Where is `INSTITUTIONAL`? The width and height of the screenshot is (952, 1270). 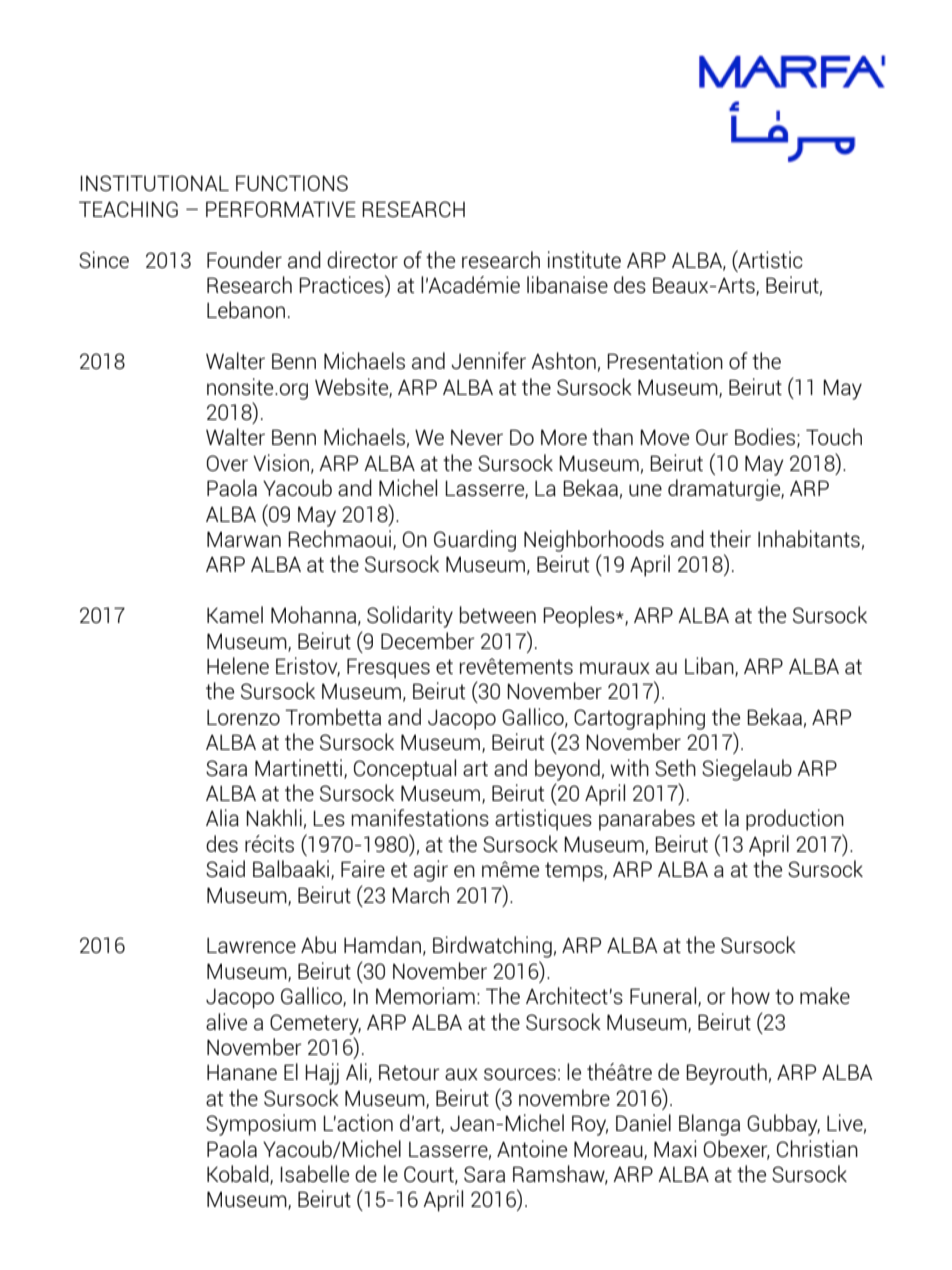 INSTITUTIONAL is located at coordinates (154, 183).
